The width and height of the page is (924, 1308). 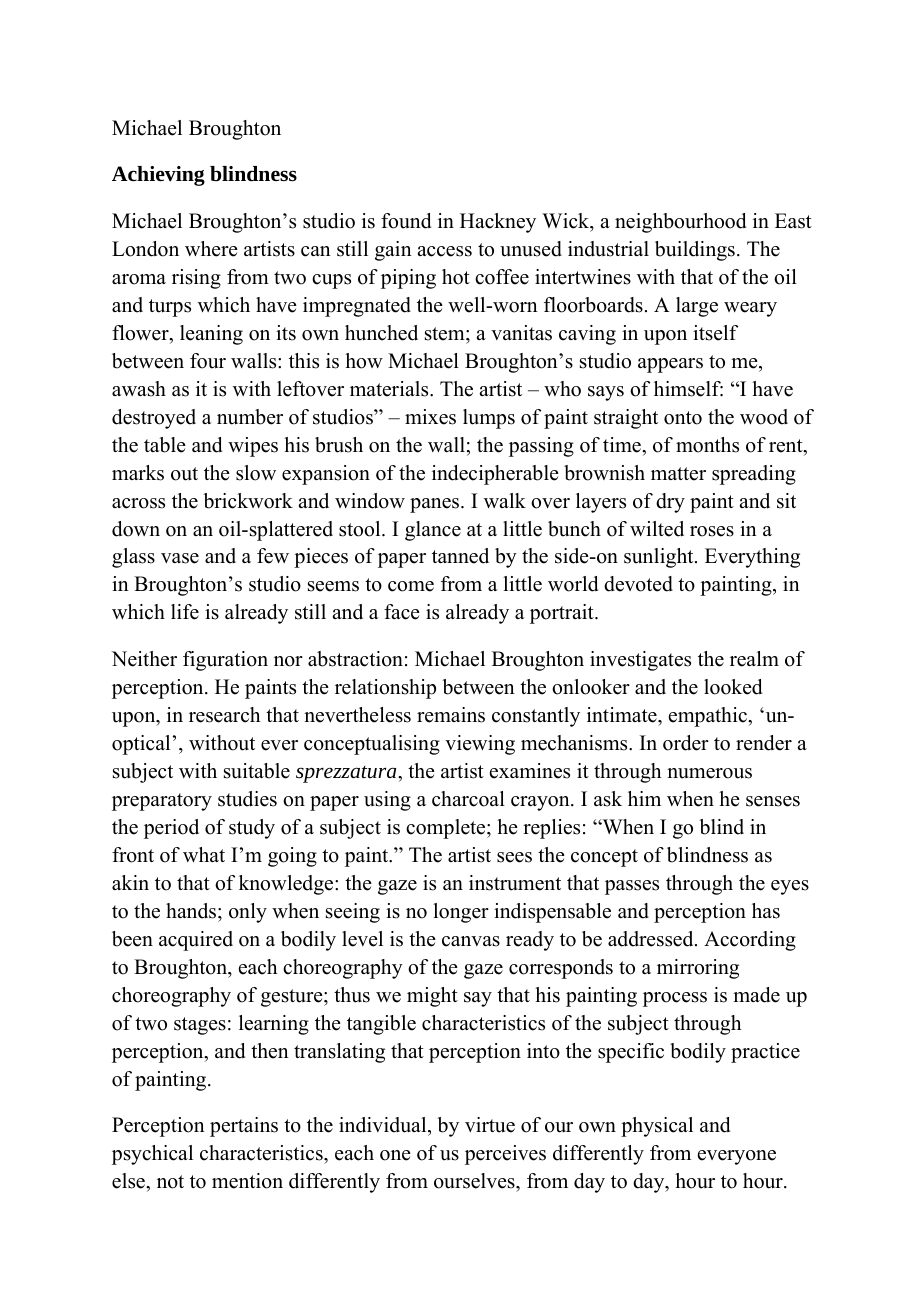 What do you see at coordinates (680, 223) in the page?
I see `neighbourhood` at bounding box center [680, 223].
